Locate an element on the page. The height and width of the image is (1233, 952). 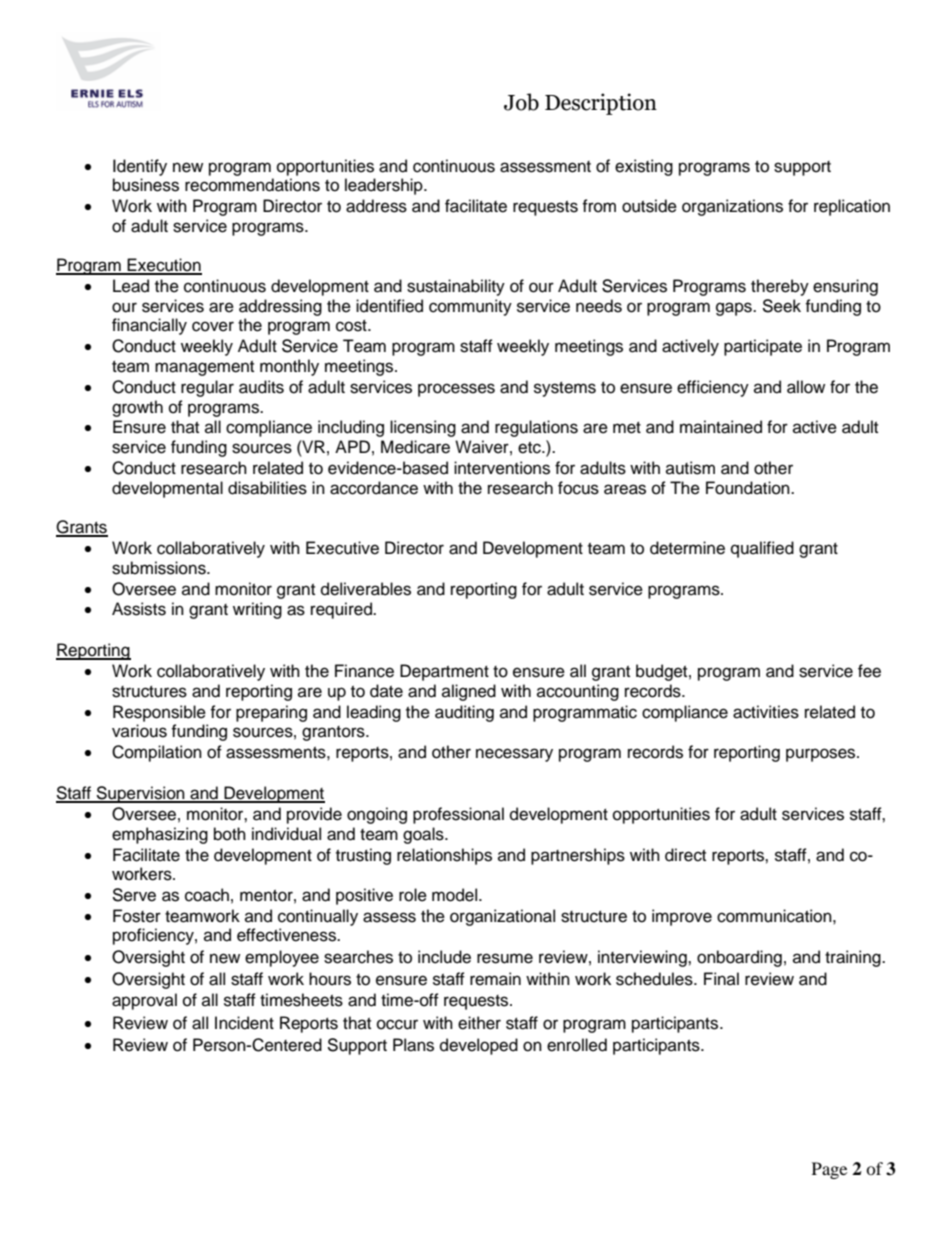
Department is located at coordinates (444, 672).
